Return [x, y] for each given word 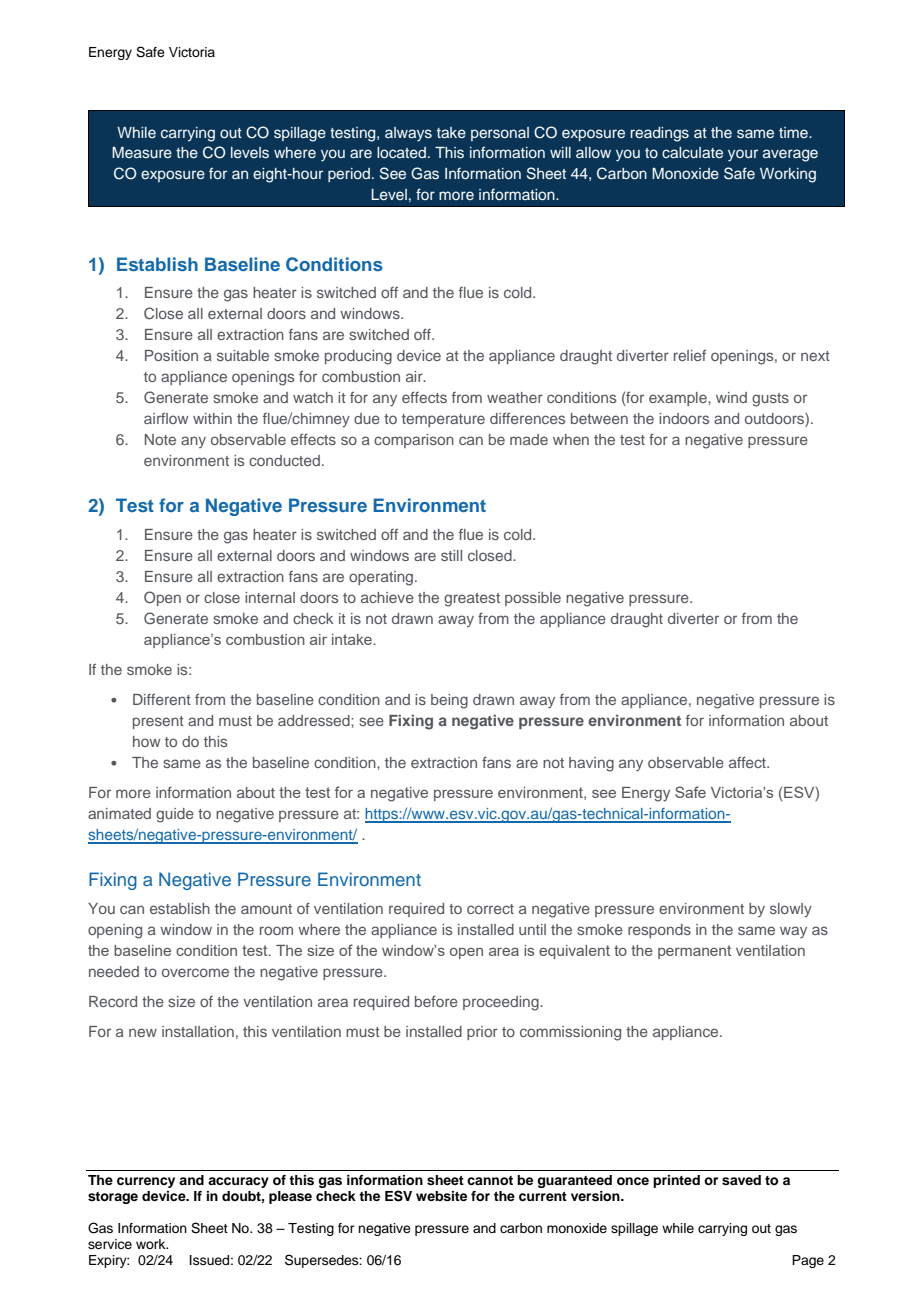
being [449, 701]
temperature [443, 420]
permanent [694, 952]
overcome [195, 972]
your [743, 155]
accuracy [238, 1182]
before [436, 1001]
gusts [770, 400]
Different [162, 699]
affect [748, 762]
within [212, 418]
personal [500, 134]
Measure [142, 152]
